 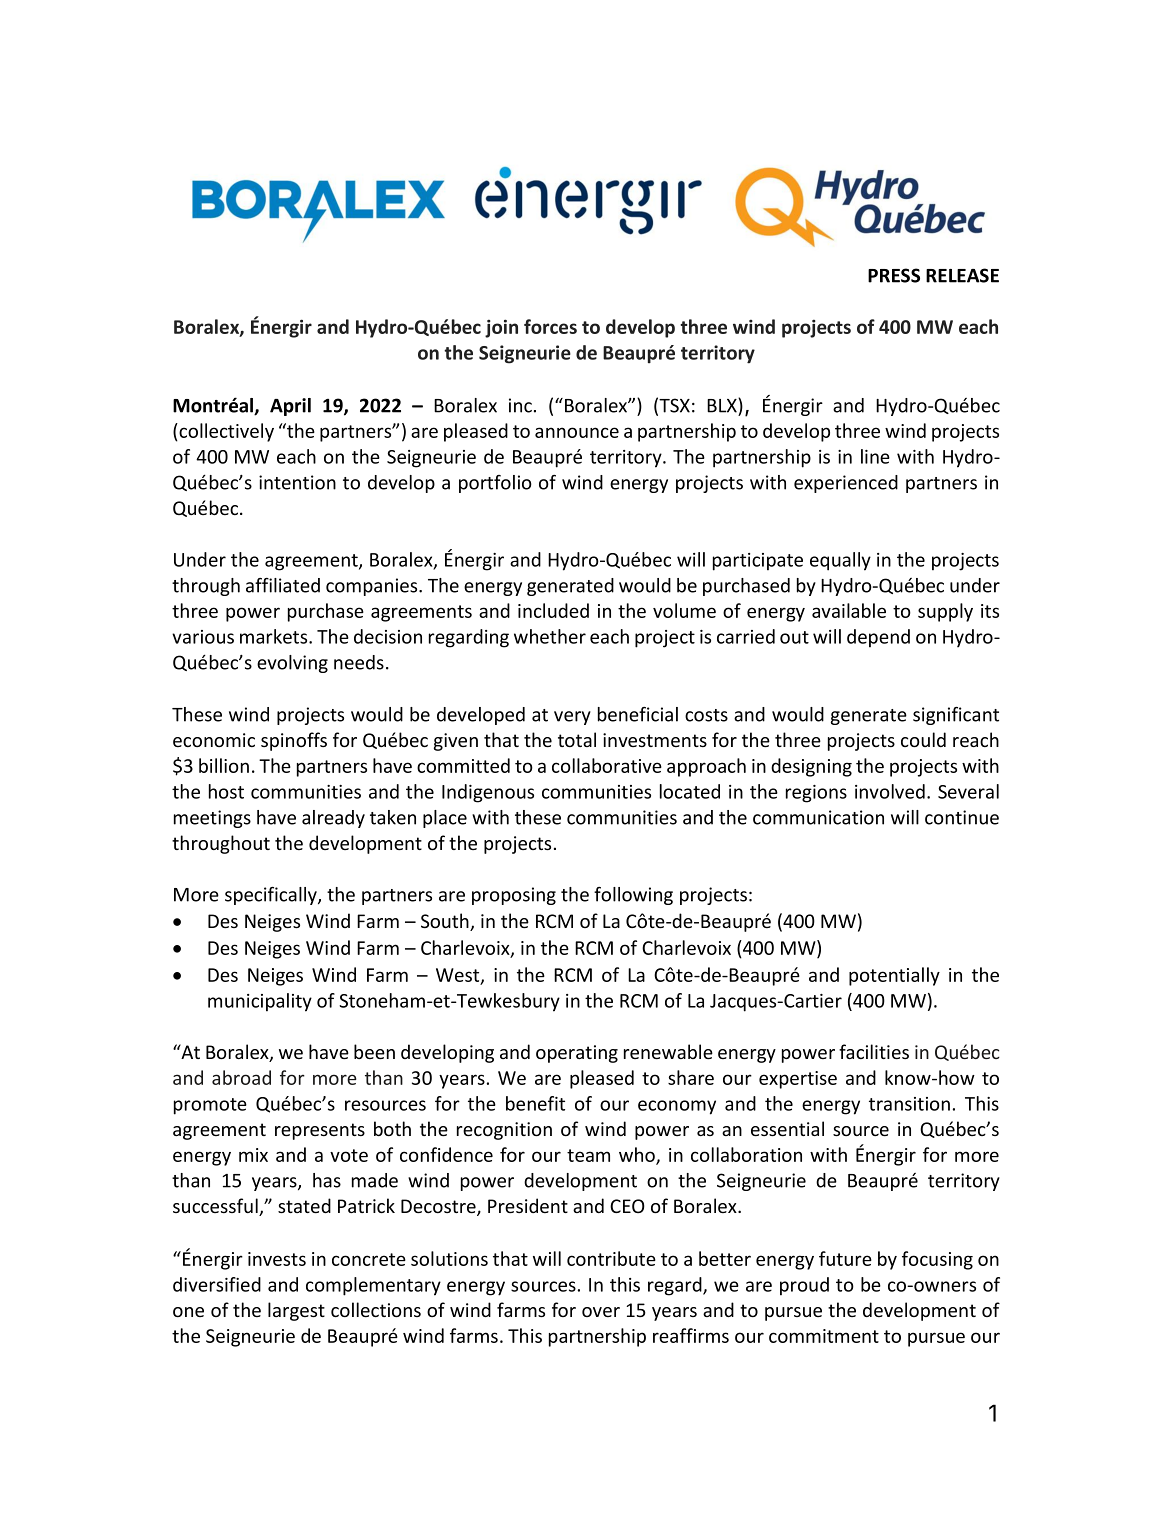 What do you see at coordinates (572, 718) in the screenshot?
I see `very` at bounding box center [572, 718].
